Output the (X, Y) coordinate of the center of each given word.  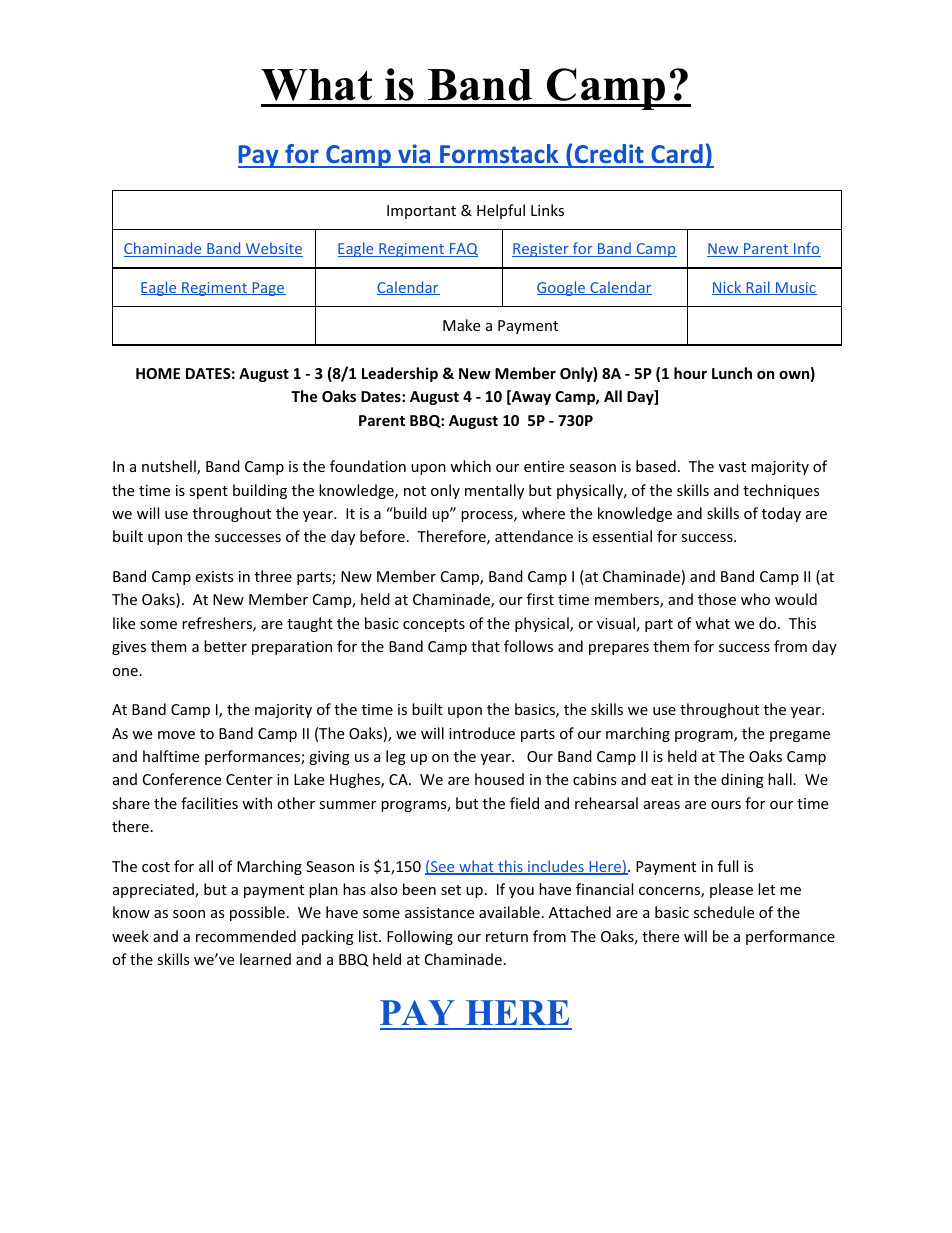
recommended (246, 936)
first (540, 599)
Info (806, 249)
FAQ (463, 250)
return (507, 937)
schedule (724, 912)
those (717, 599)
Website (273, 249)
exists (214, 576)
